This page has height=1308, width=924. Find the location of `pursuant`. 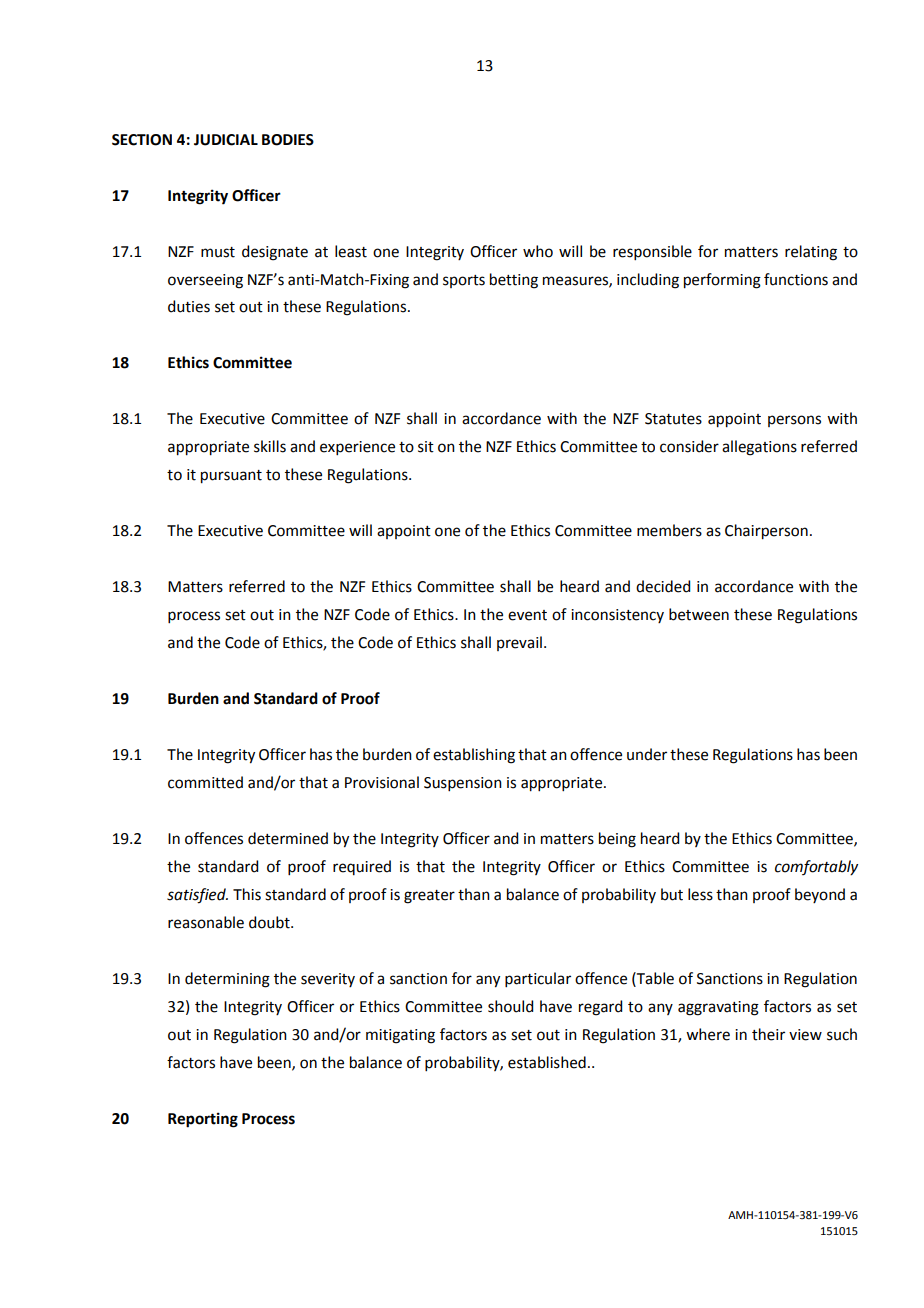

pursuant is located at coordinates (231, 477).
